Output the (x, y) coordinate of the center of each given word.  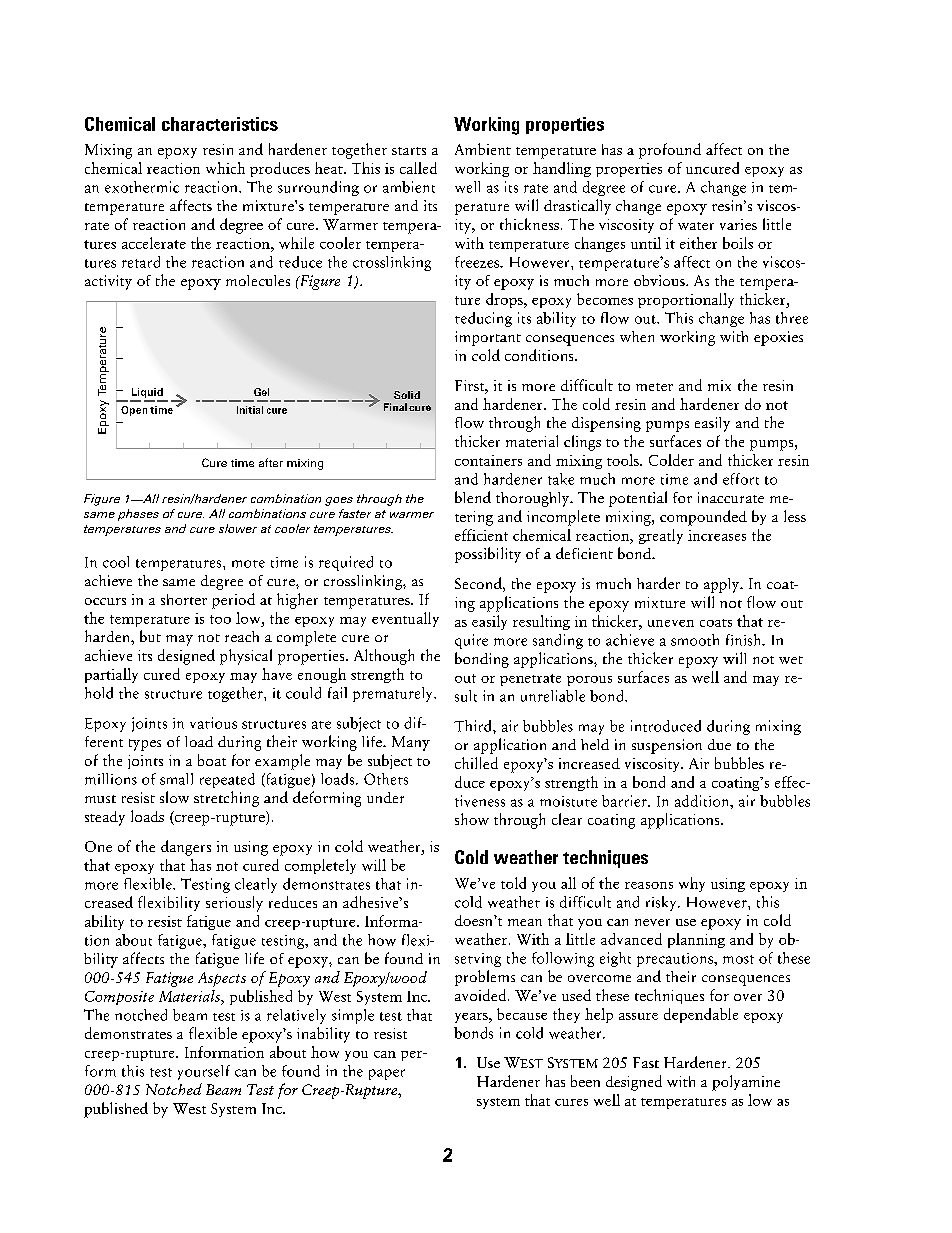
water (696, 226)
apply (723, 585)
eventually (405, 619)
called (418, 168)
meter (654, 387)
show (472, 819)
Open (134, 411)
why (692, 884)
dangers (186, 848)
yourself (204, 1072)
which (225, 168)
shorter (184, 599)
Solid (407, 395)
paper (387, 1074)
